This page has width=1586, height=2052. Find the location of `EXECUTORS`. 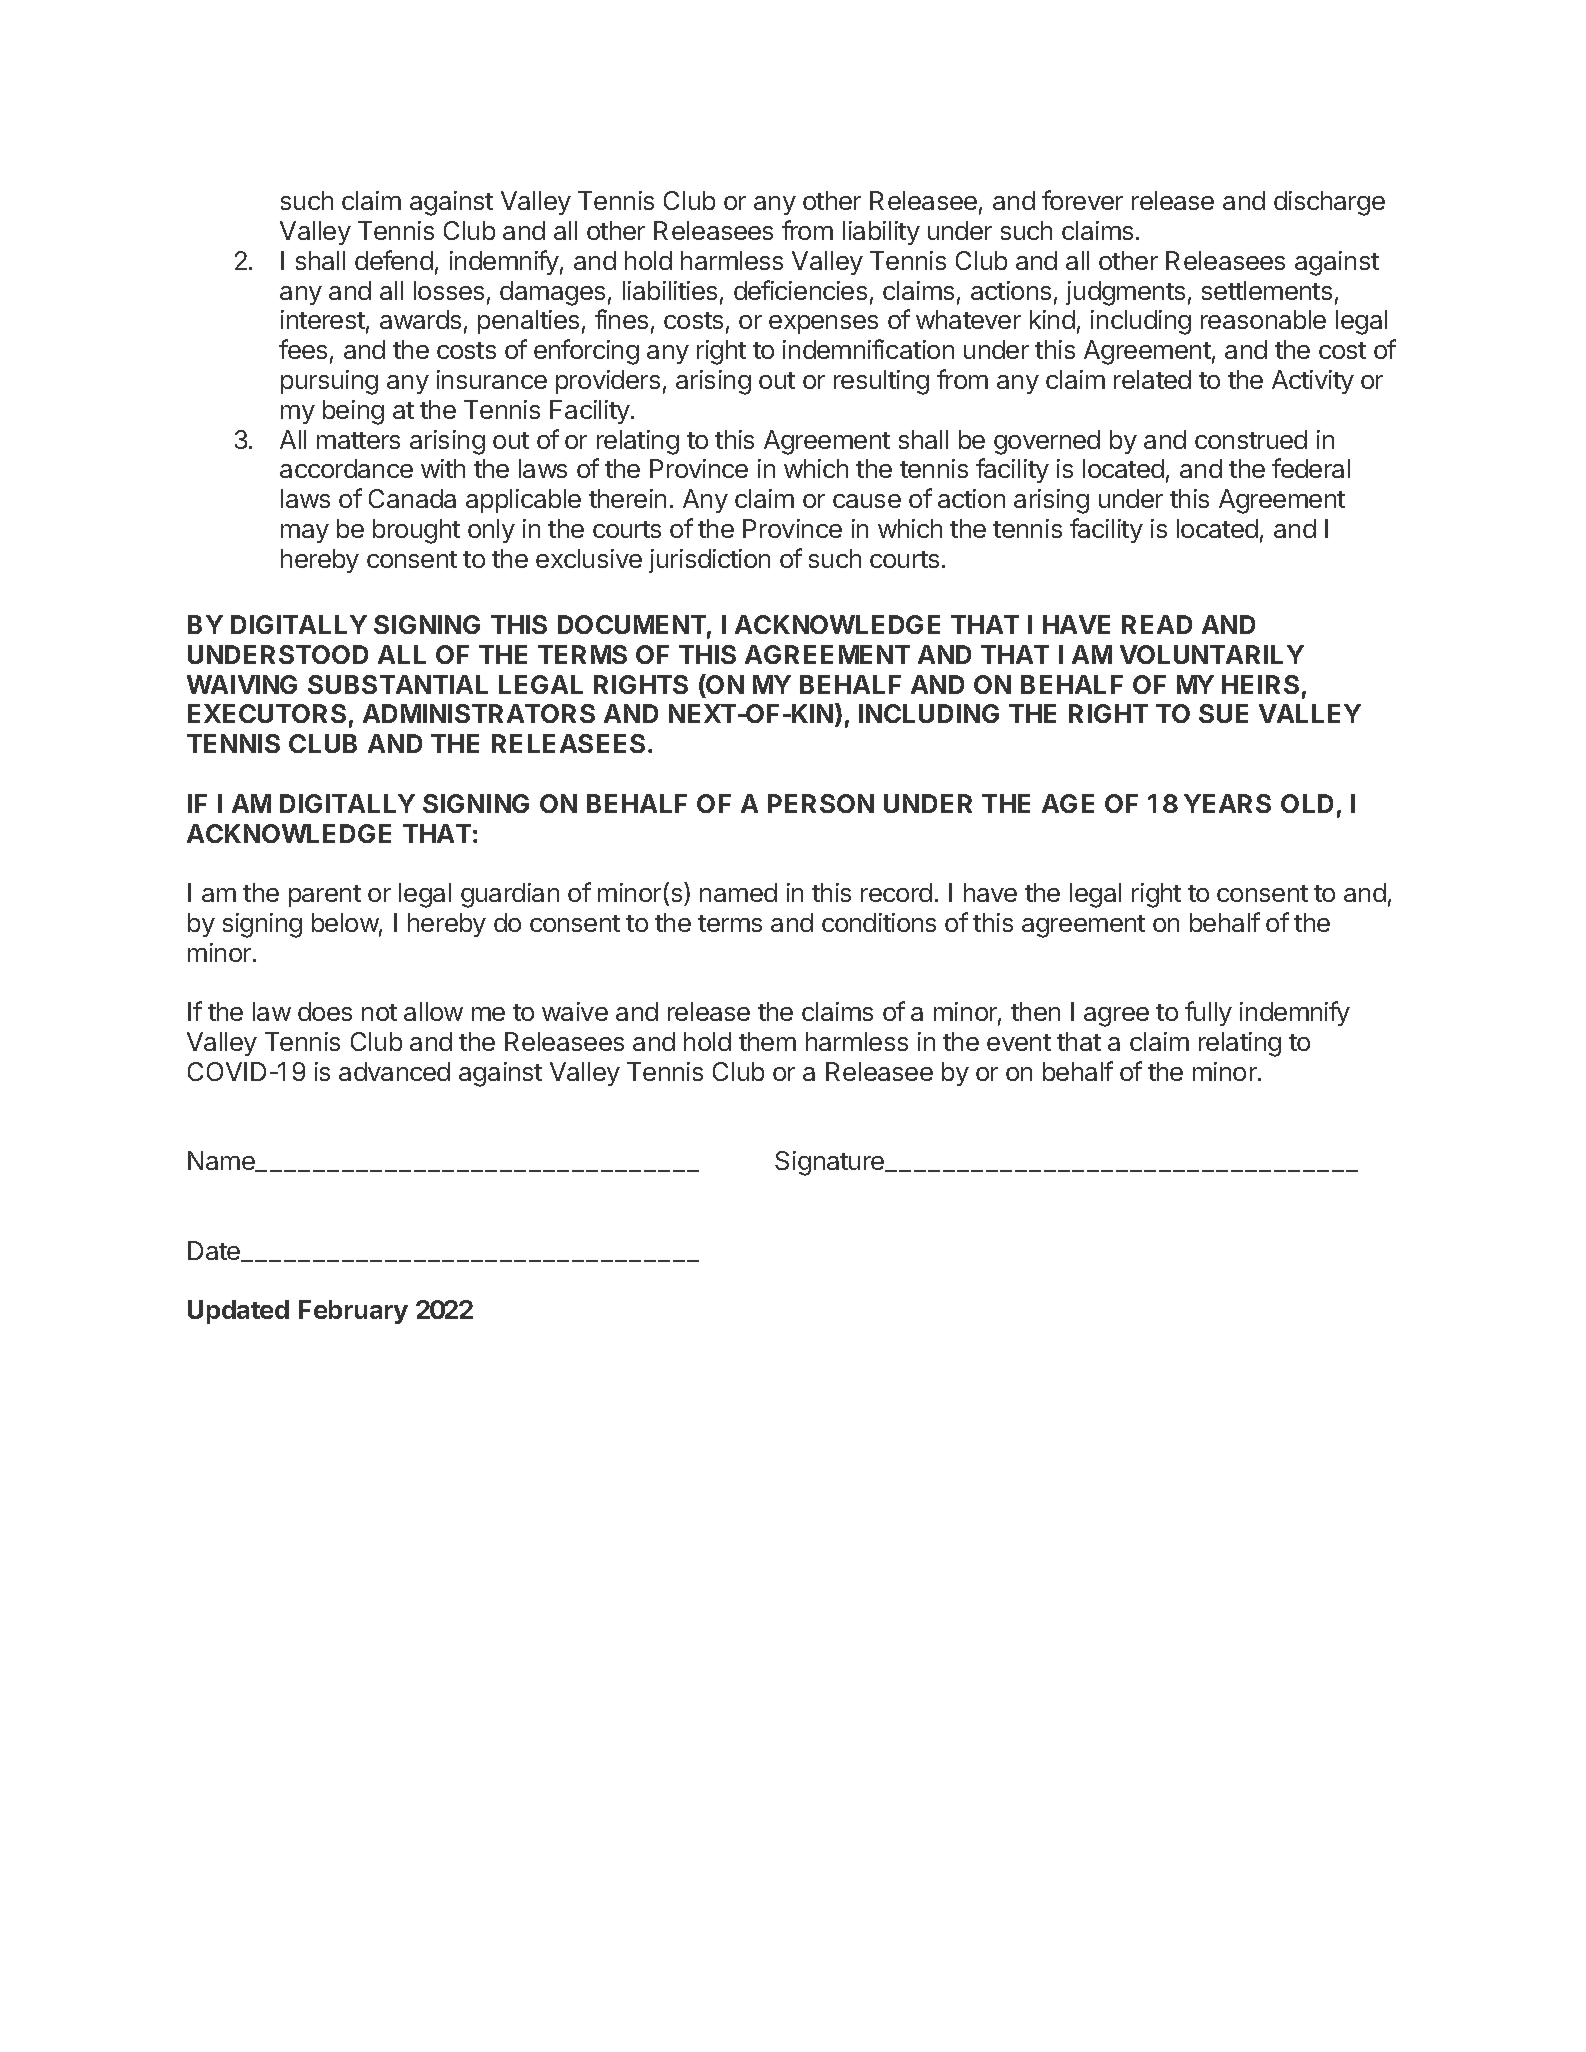

EXECUTORS is located at coordinates (267, 713).
